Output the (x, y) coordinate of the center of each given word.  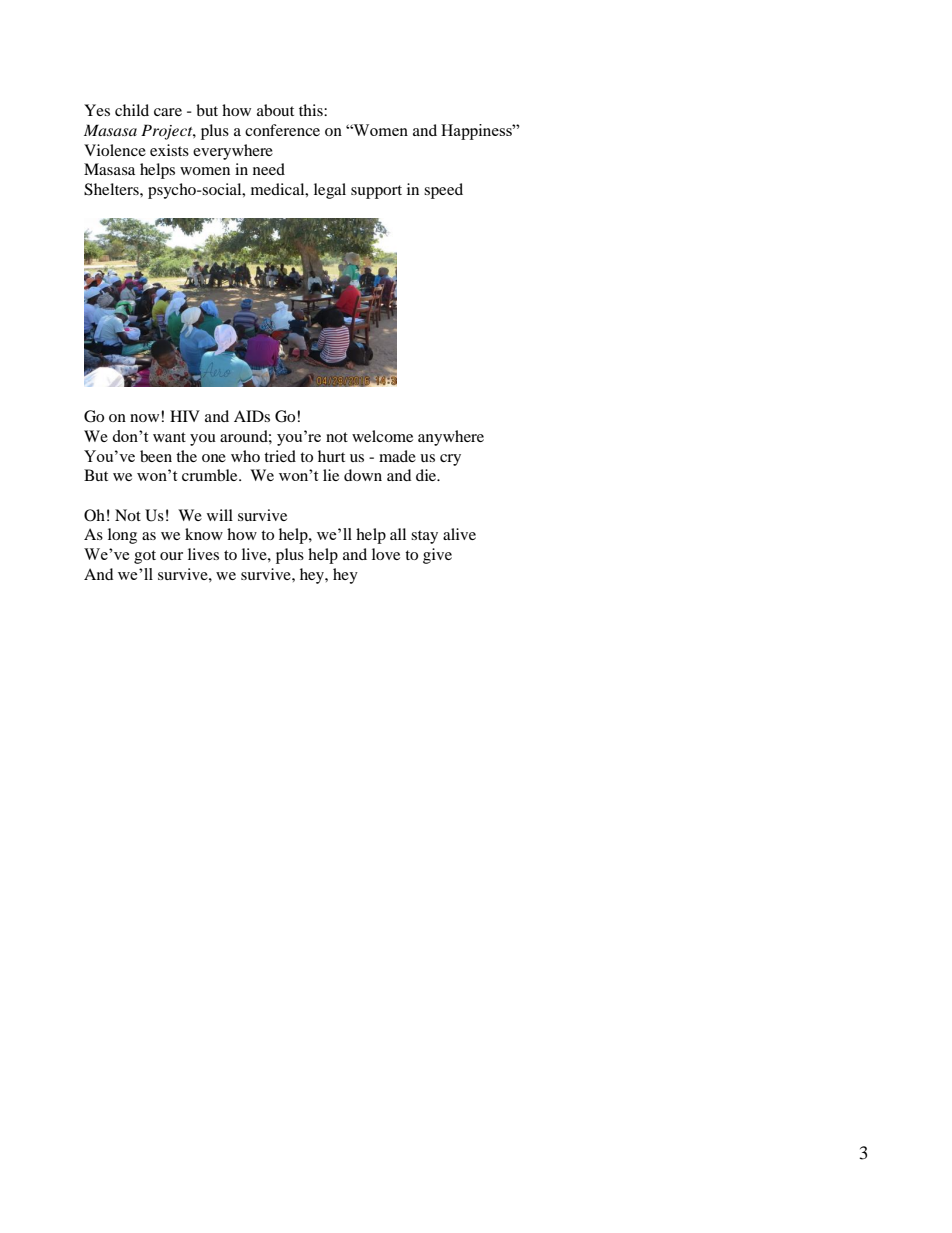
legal (330, 191)
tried (280, 456)
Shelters (112, 189)
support (376, 192)
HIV (185, 416)
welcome (382, 436)
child (132, 110)
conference (282, 130)
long (122, 536)
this (312, 110)
